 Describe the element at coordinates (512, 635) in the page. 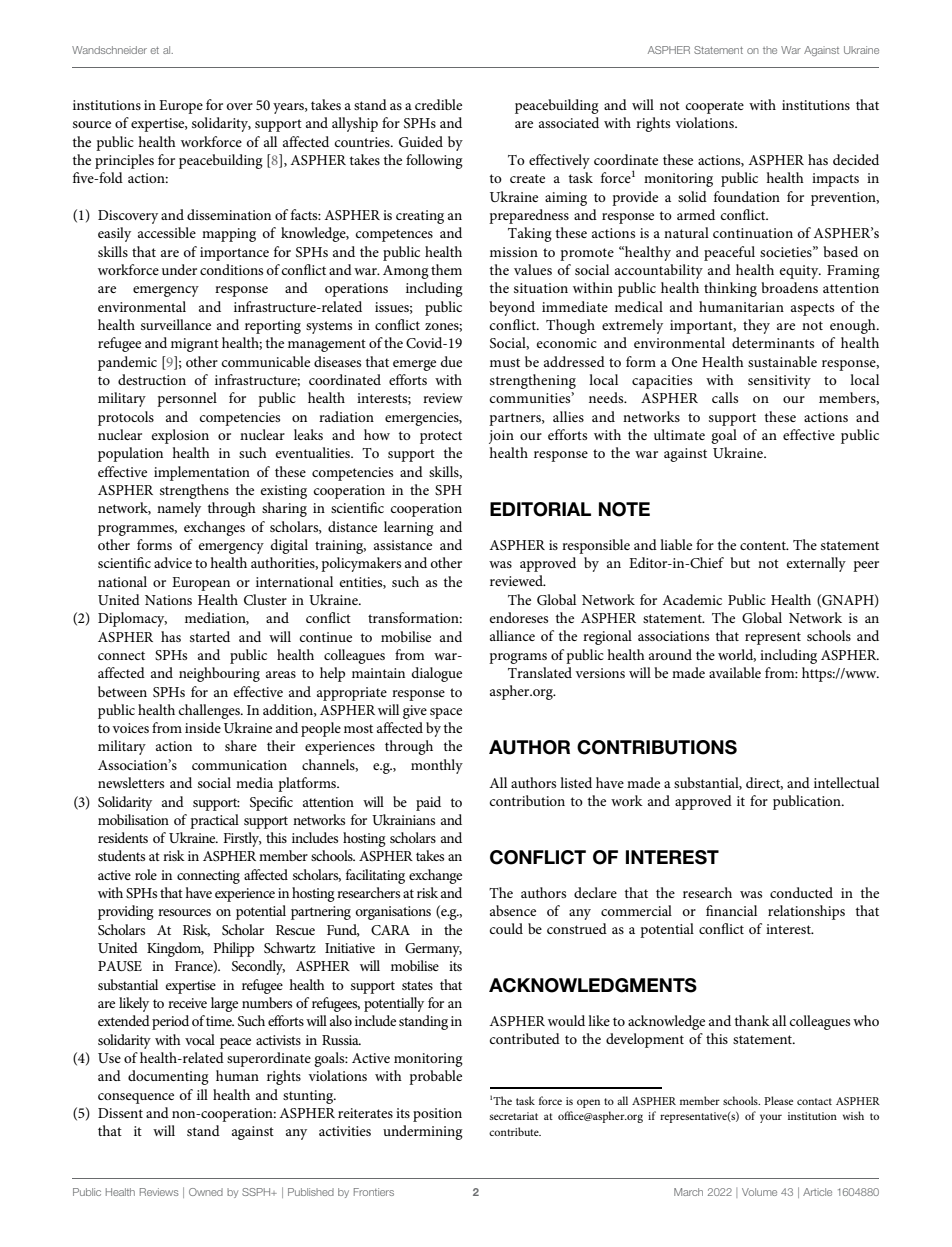

I see `alliance` at that location.
